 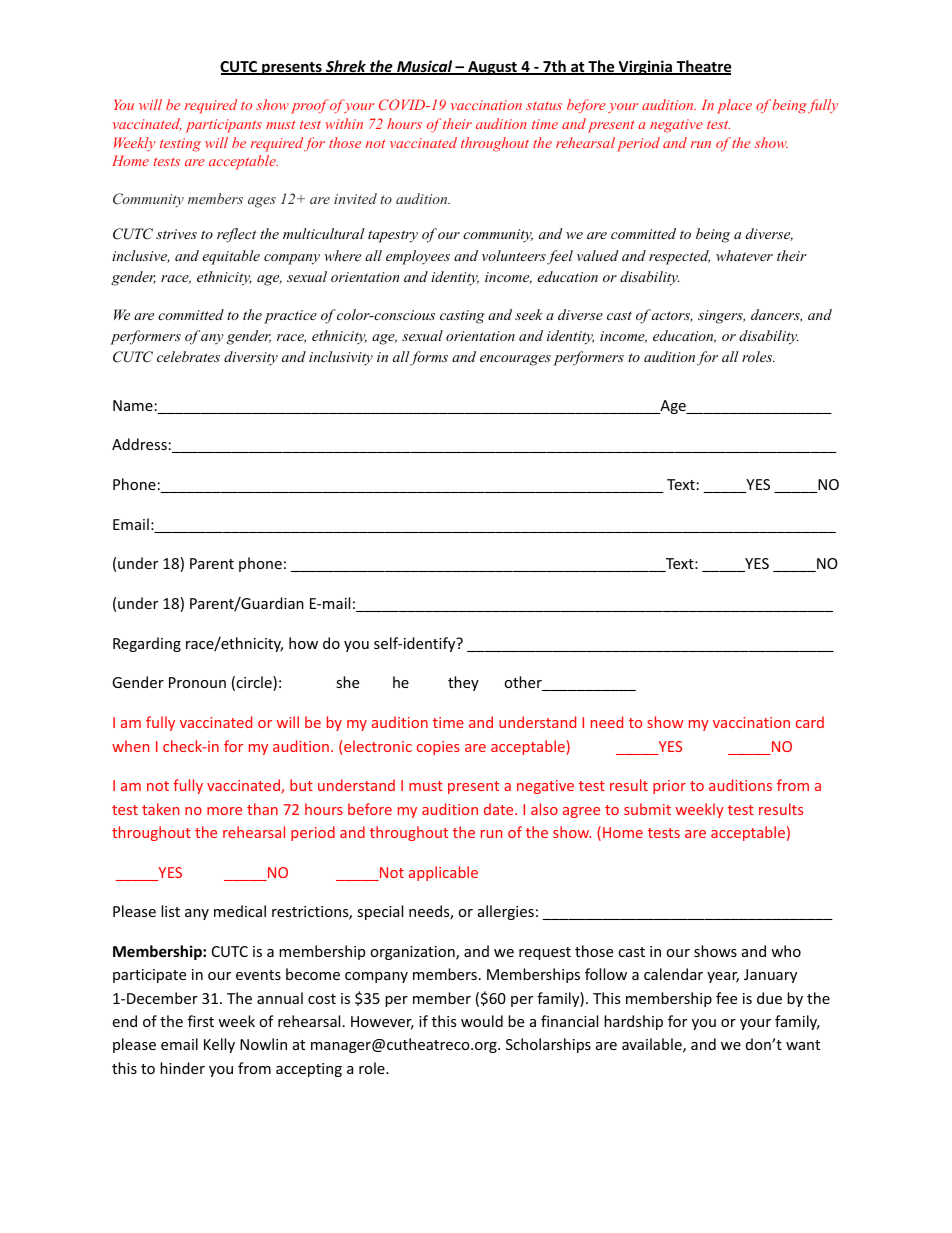 What do you see at coordinates (810, 722) in the page?
I see `card` at bounding box center [810, 722].
